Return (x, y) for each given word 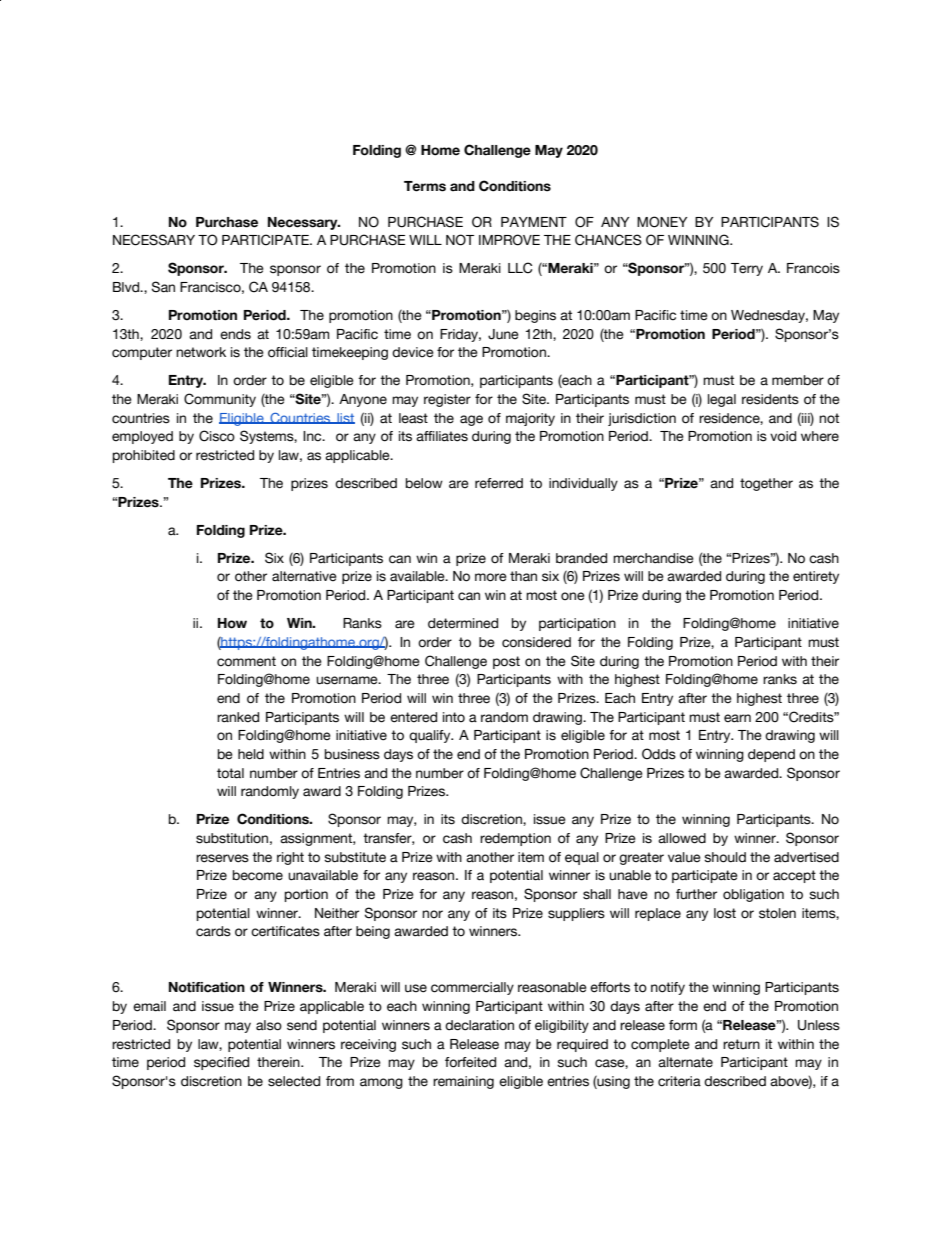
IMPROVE (509, 240)
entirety (816, 577)
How (232, 623)
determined (463, 623)
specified (221, 1063)
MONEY (662, 222)
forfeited (470, 1062)
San (163, 287)
